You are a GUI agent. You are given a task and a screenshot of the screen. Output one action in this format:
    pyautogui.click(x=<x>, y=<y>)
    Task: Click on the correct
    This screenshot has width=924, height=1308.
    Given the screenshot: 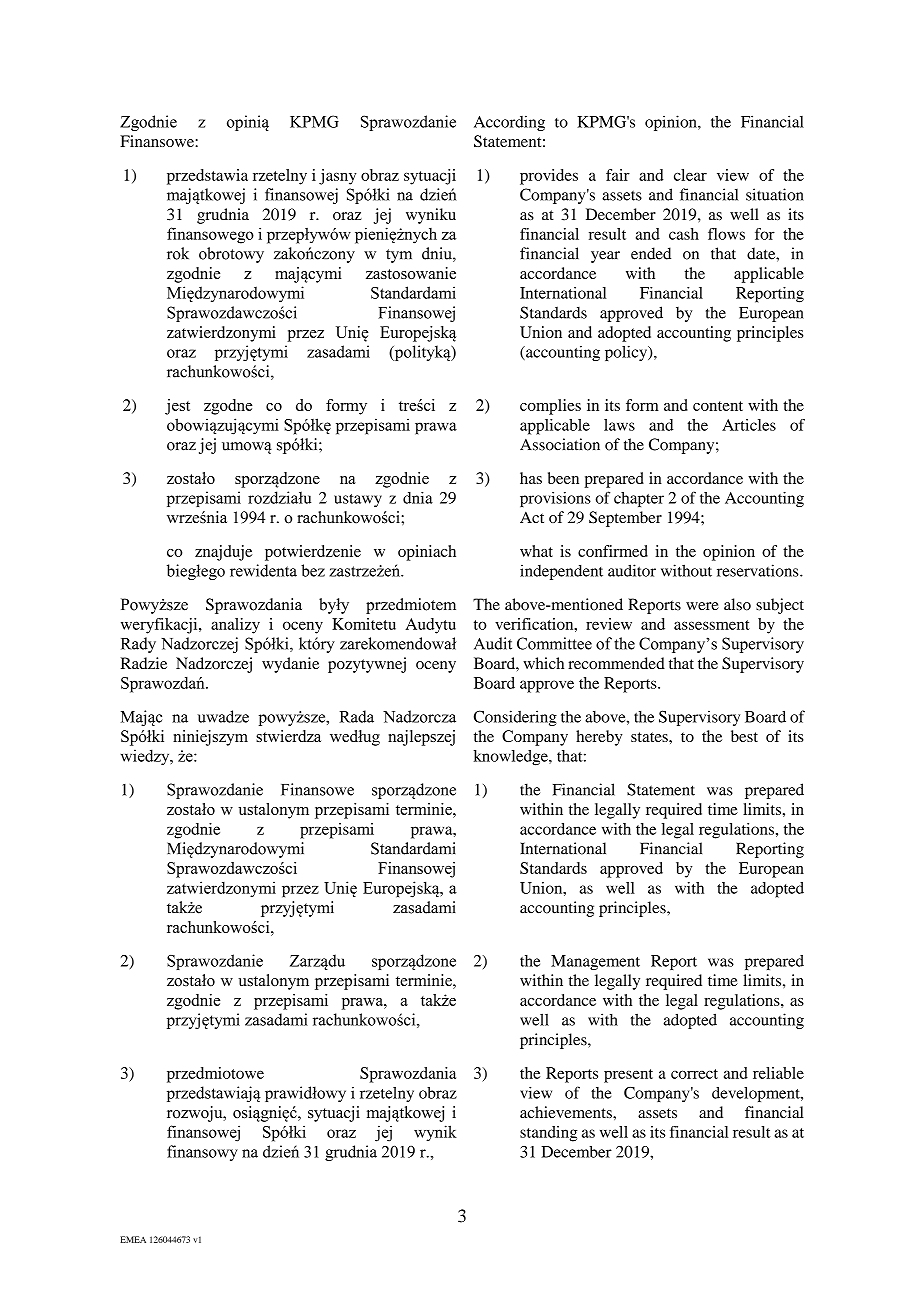 What is the action you would take?
    pyautogui.click(x=694, y=1074)
